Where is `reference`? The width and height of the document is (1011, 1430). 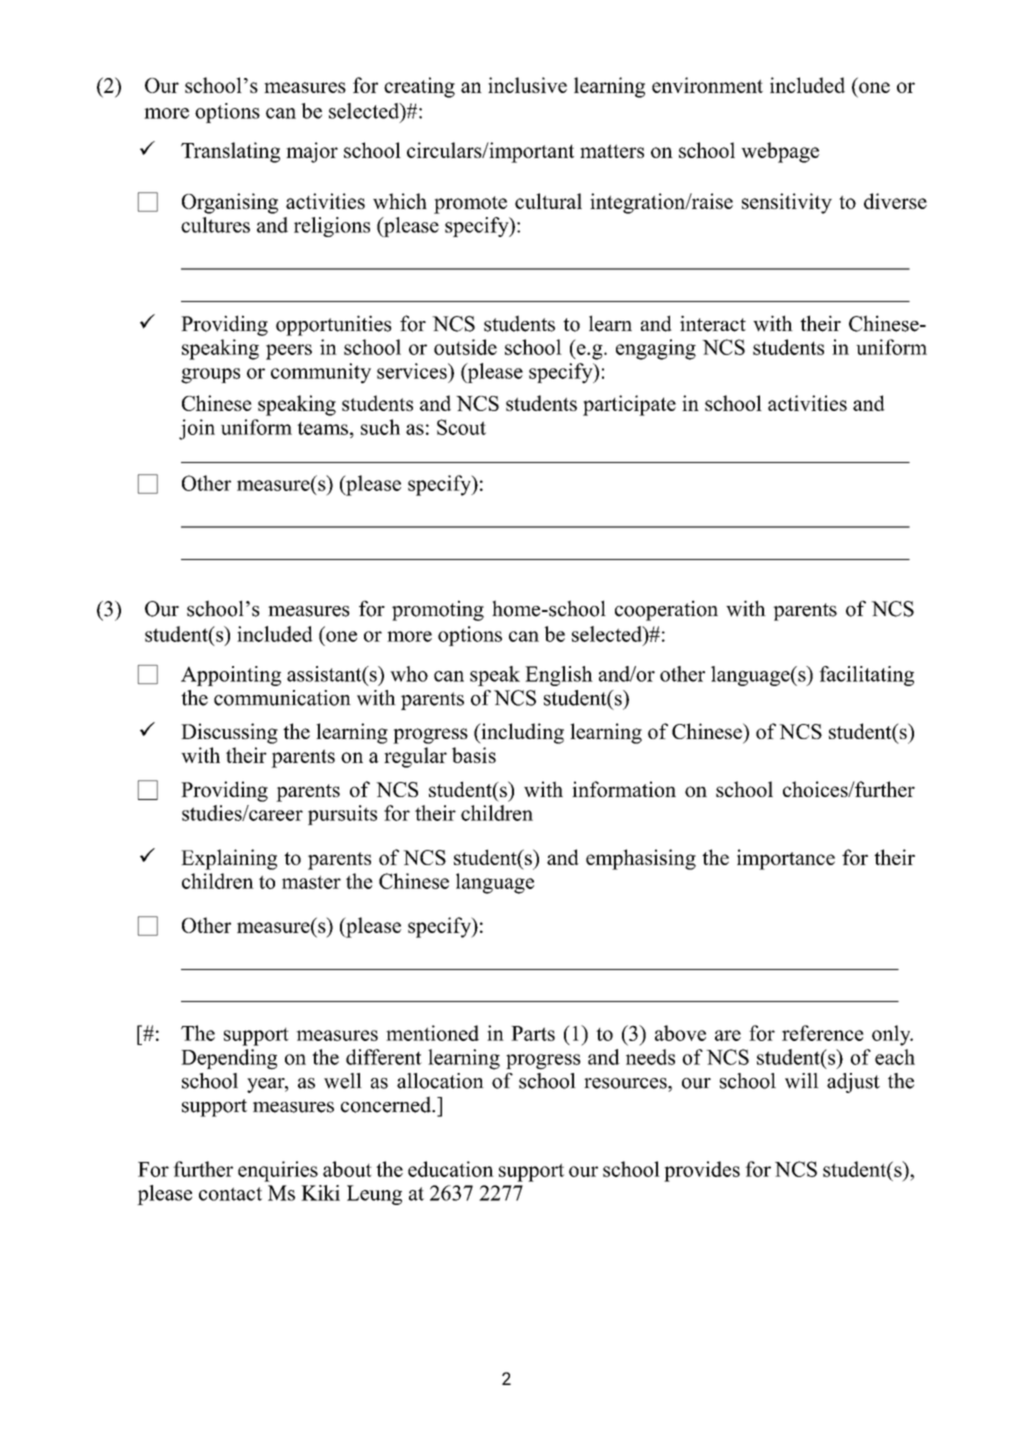 reference is located at coordinates (823, 1033).
